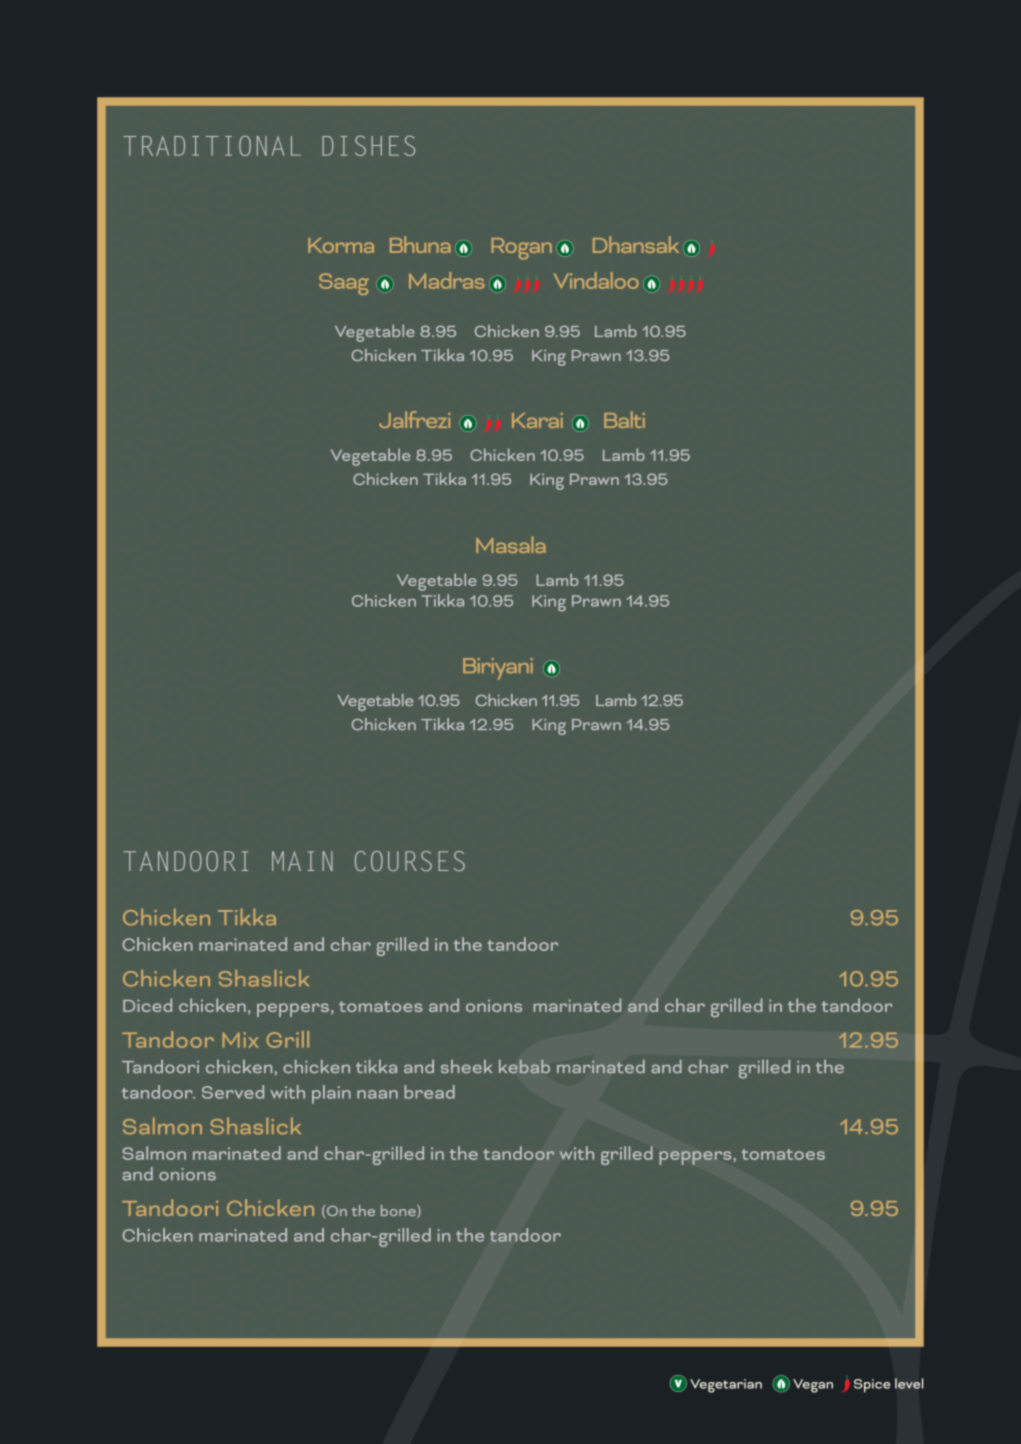 This page has width=1021, height=1444. Describe the element at coordinates (596, 280) in the page. I see `Vindaloo` at that location.
